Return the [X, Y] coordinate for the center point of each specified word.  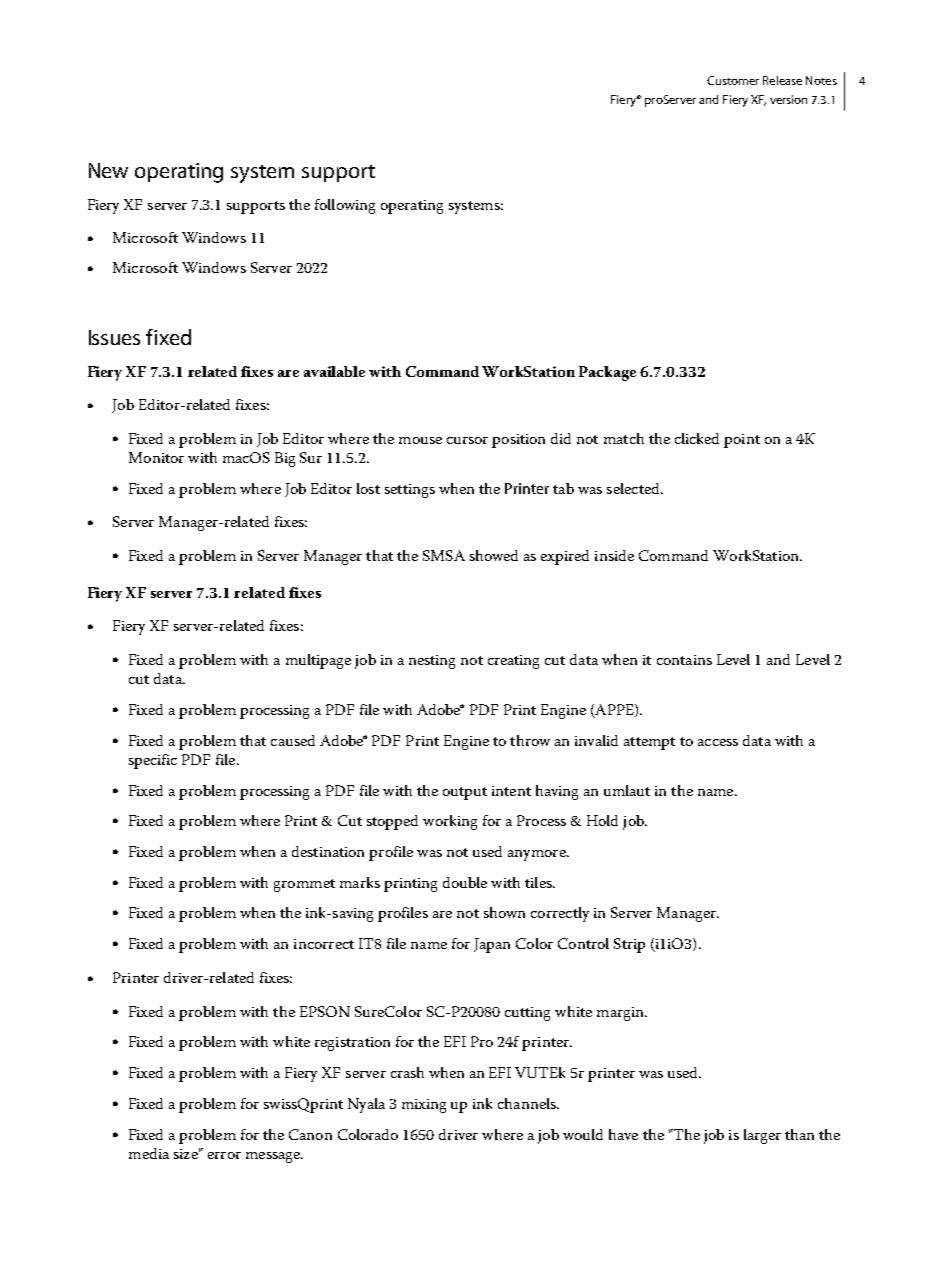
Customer [733, 80]
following [345, 206]
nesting [432, 662]
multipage [318, 661]
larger [762, 1136]
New [108, 170]
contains [684, 660]
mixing [424, 1106]
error [224, 1155]
